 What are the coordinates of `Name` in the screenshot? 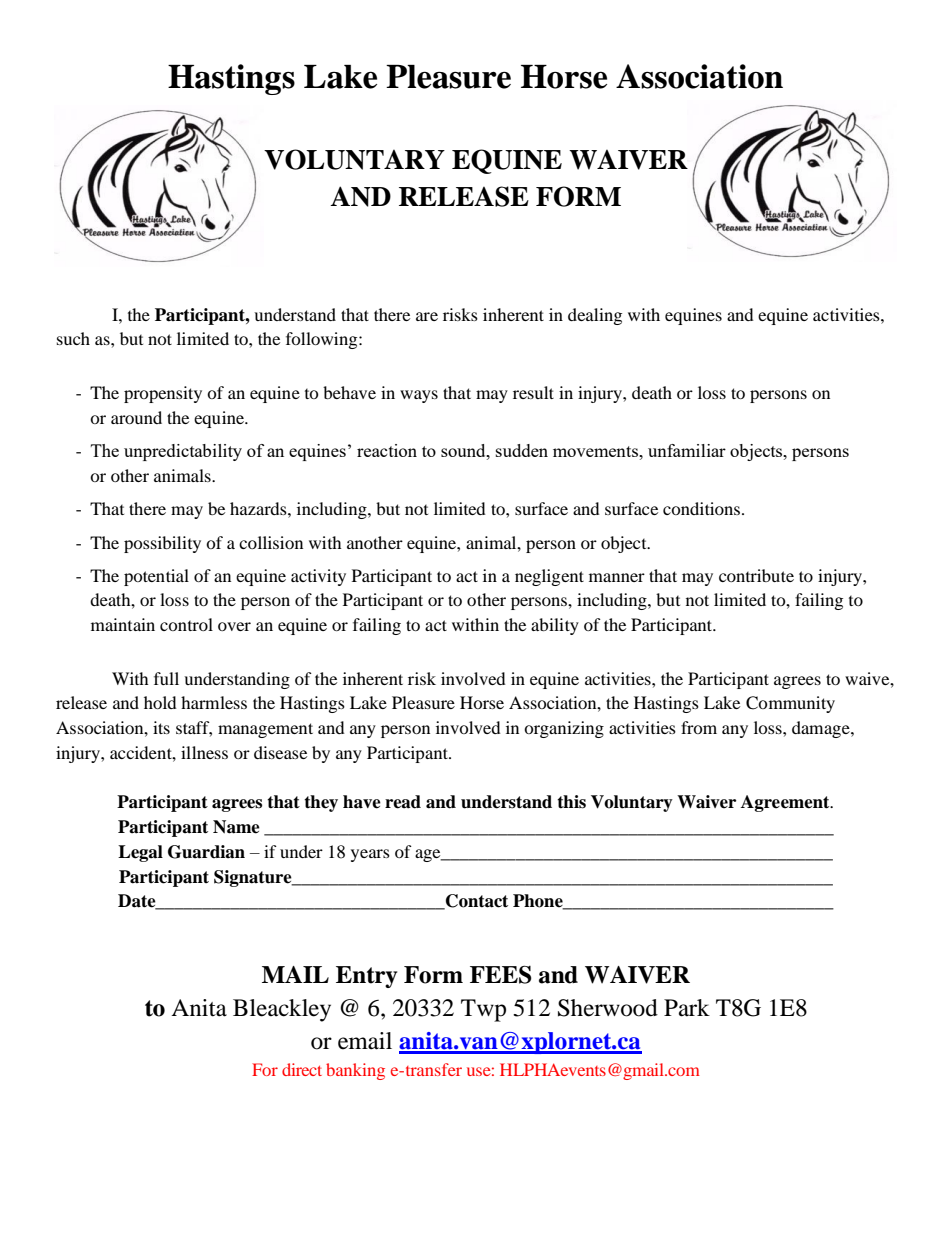 It's located at (236, 827).
